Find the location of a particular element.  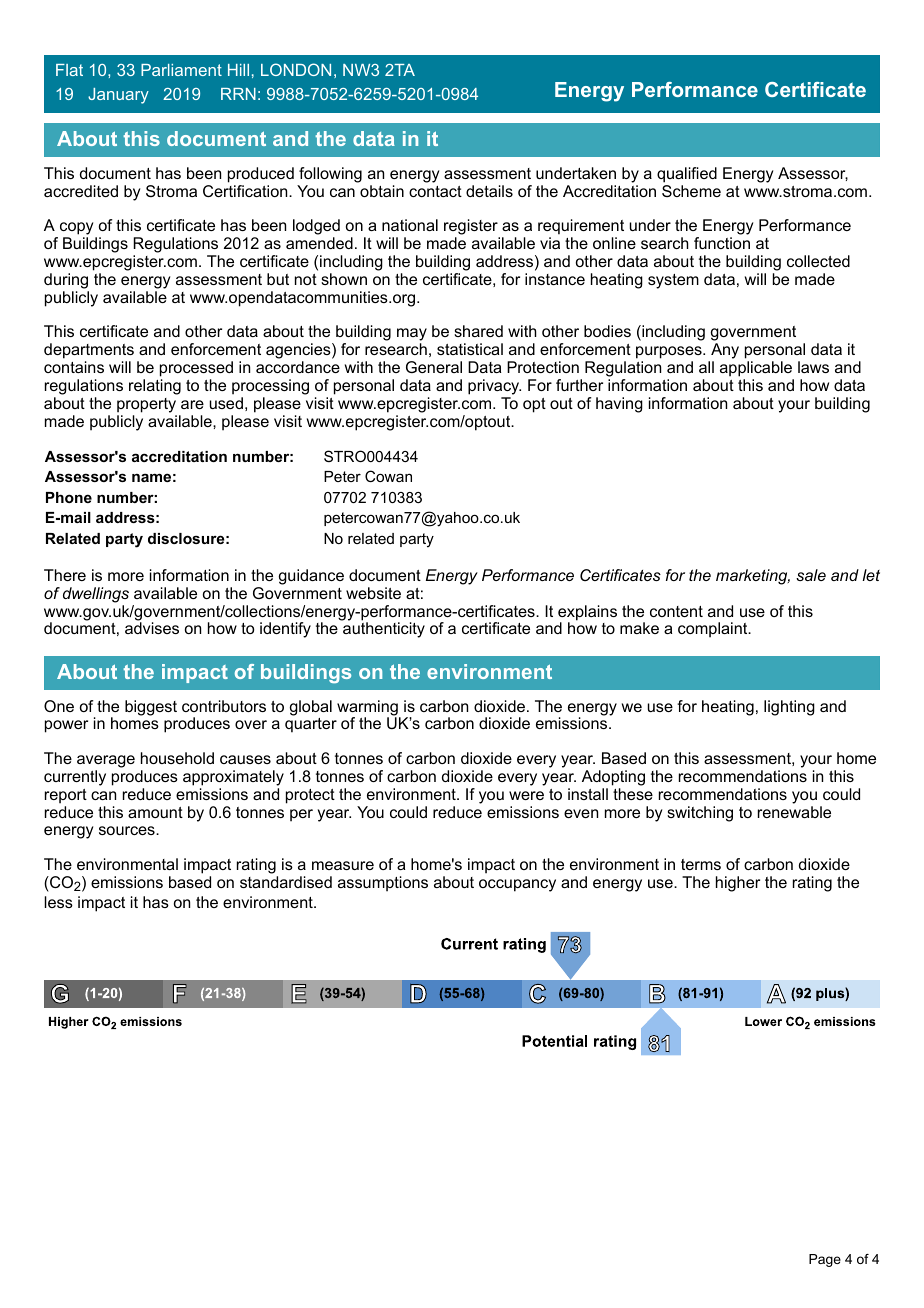

higher is located at coordinates (738, 884).
